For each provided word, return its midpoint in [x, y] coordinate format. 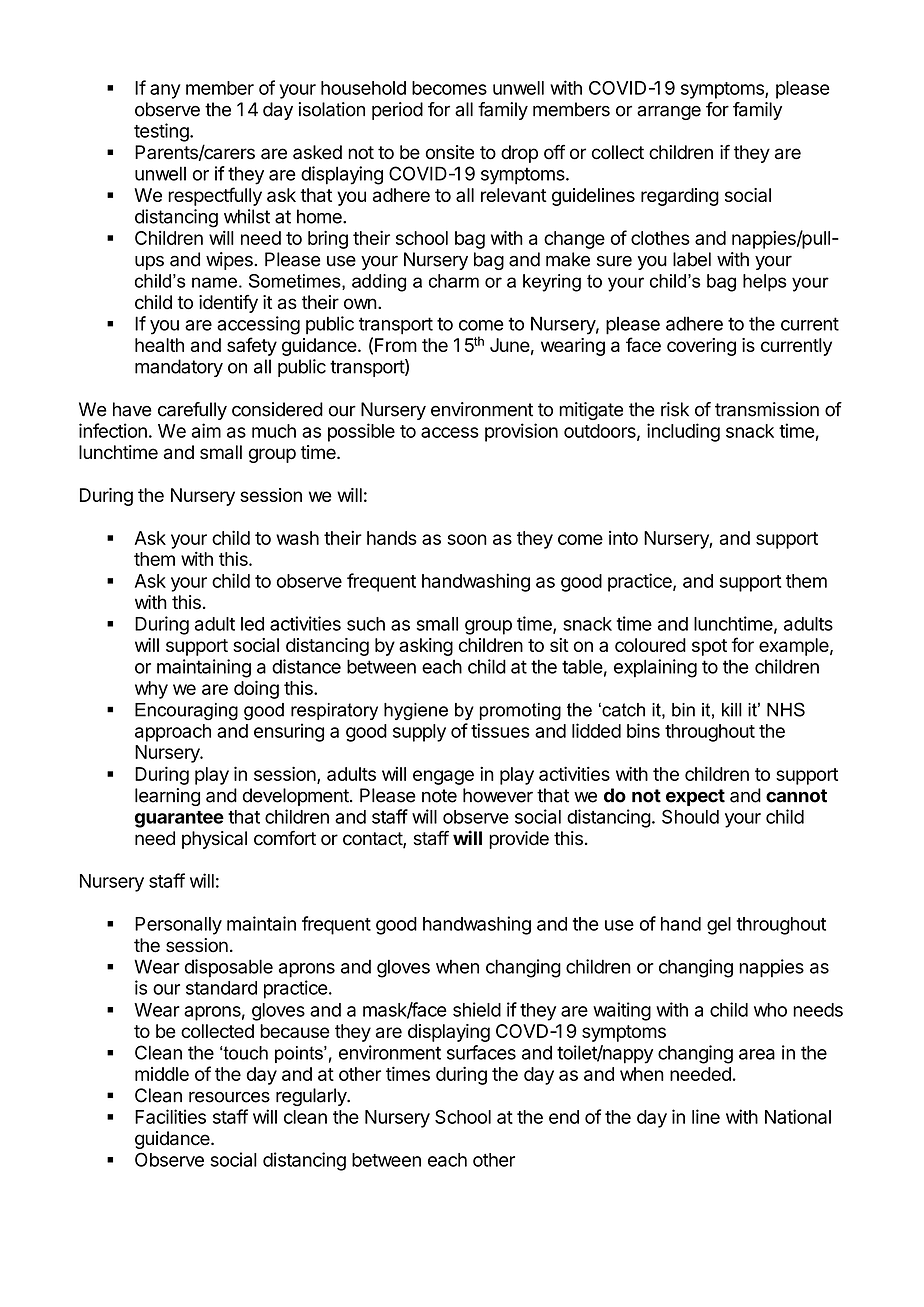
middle [162, 1074]
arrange [669, 113]
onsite [450, 152]
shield [477, 1009]
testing [162, 132]
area [757, 1054]
